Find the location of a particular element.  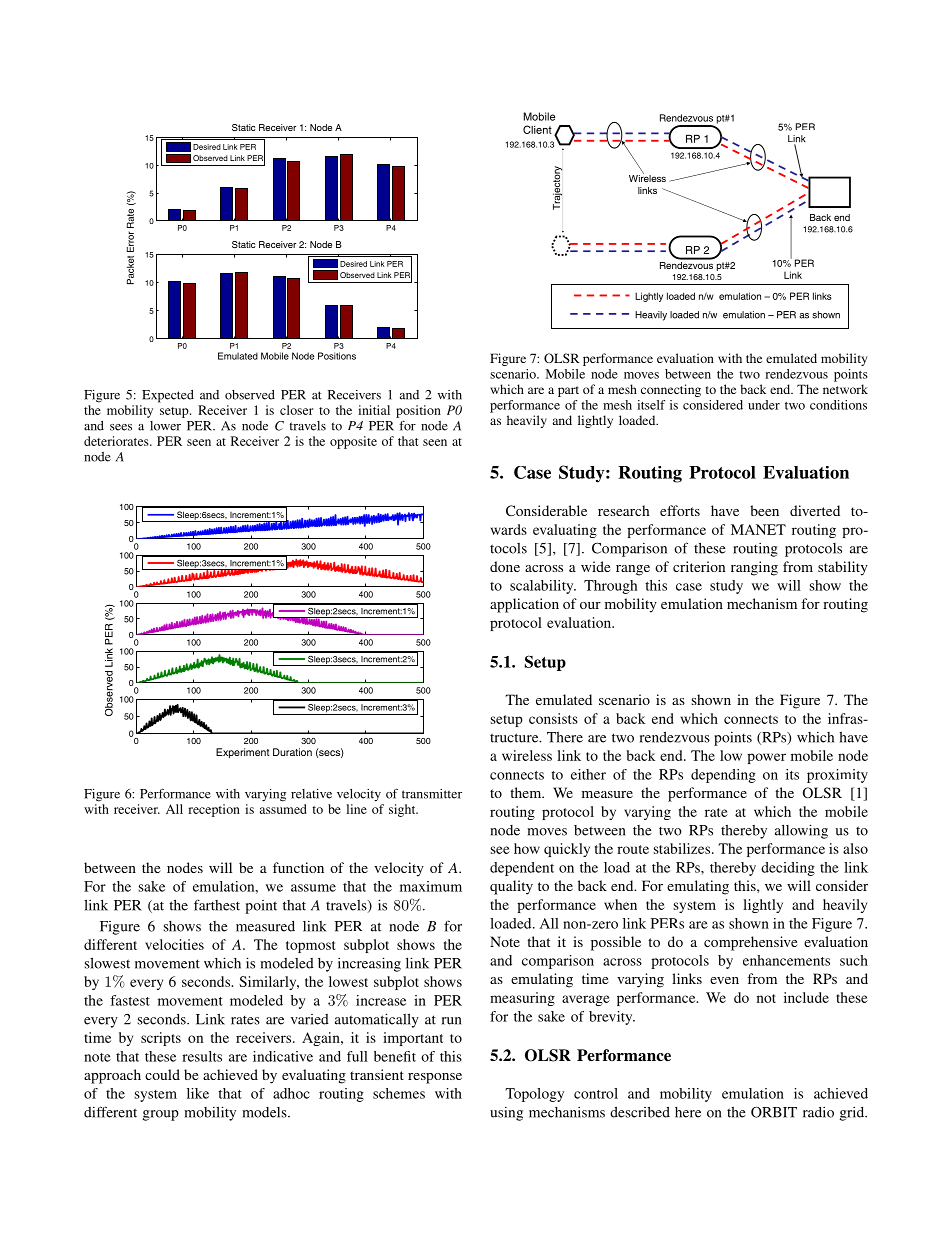

like is located at coordinates (198, 1093).
